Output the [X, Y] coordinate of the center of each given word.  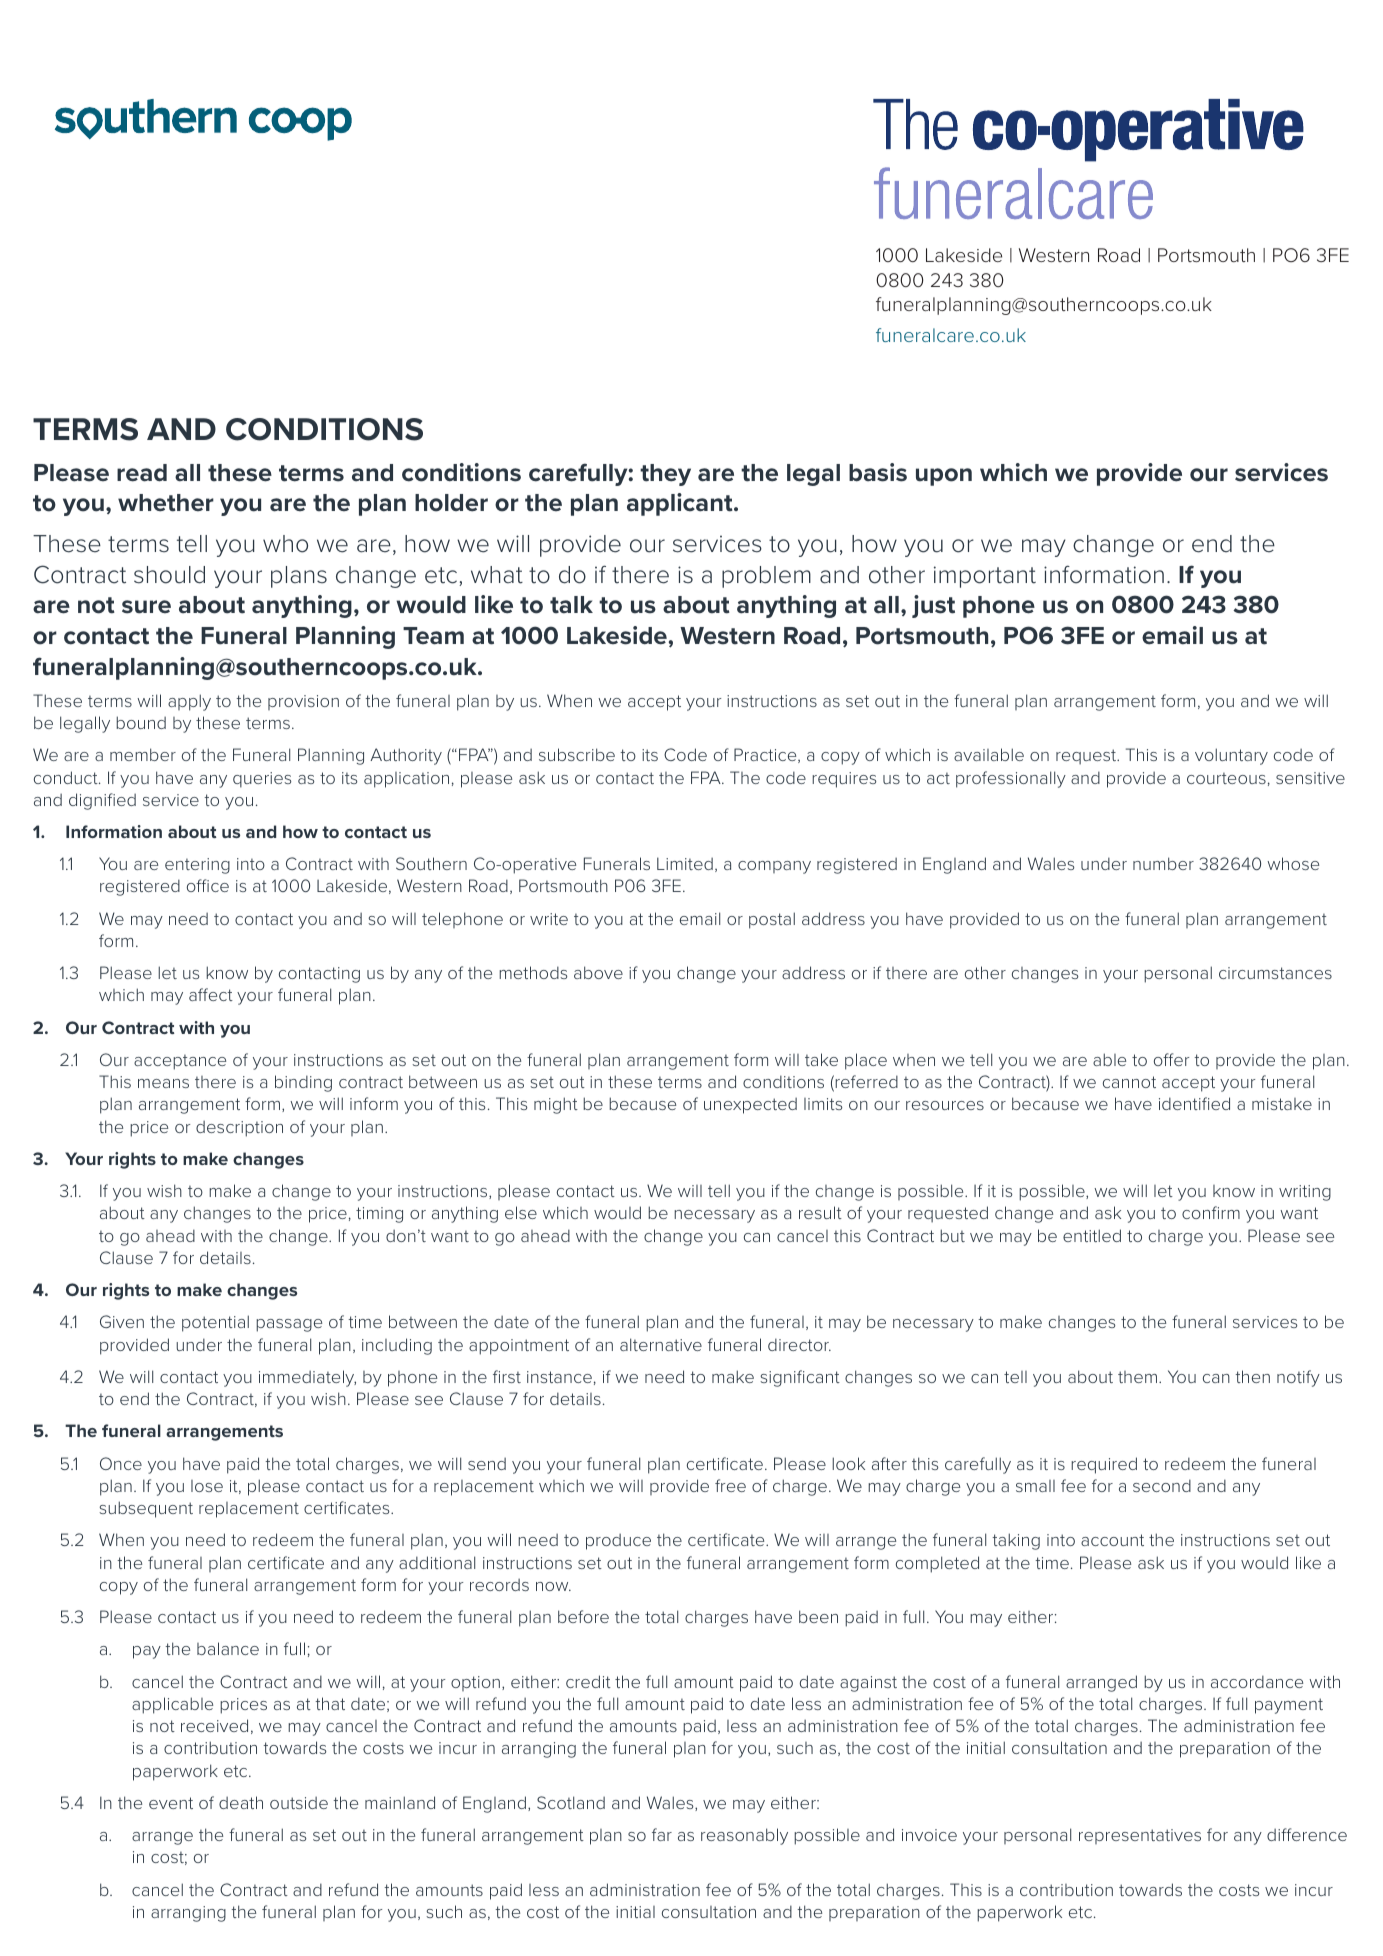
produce [618, 1542]
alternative [661, 1344]
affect [211, 994]
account [1112, 1540]
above [598, 972]
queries [262, 780]
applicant [681, 504]
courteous [1226, 778]
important [985, 577]
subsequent [146, 1509]
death [241, 1802]
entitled [1092, 1235]
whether [166, 503]
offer [1171, 1059]
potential [215, 1323]
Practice [766, 755]
